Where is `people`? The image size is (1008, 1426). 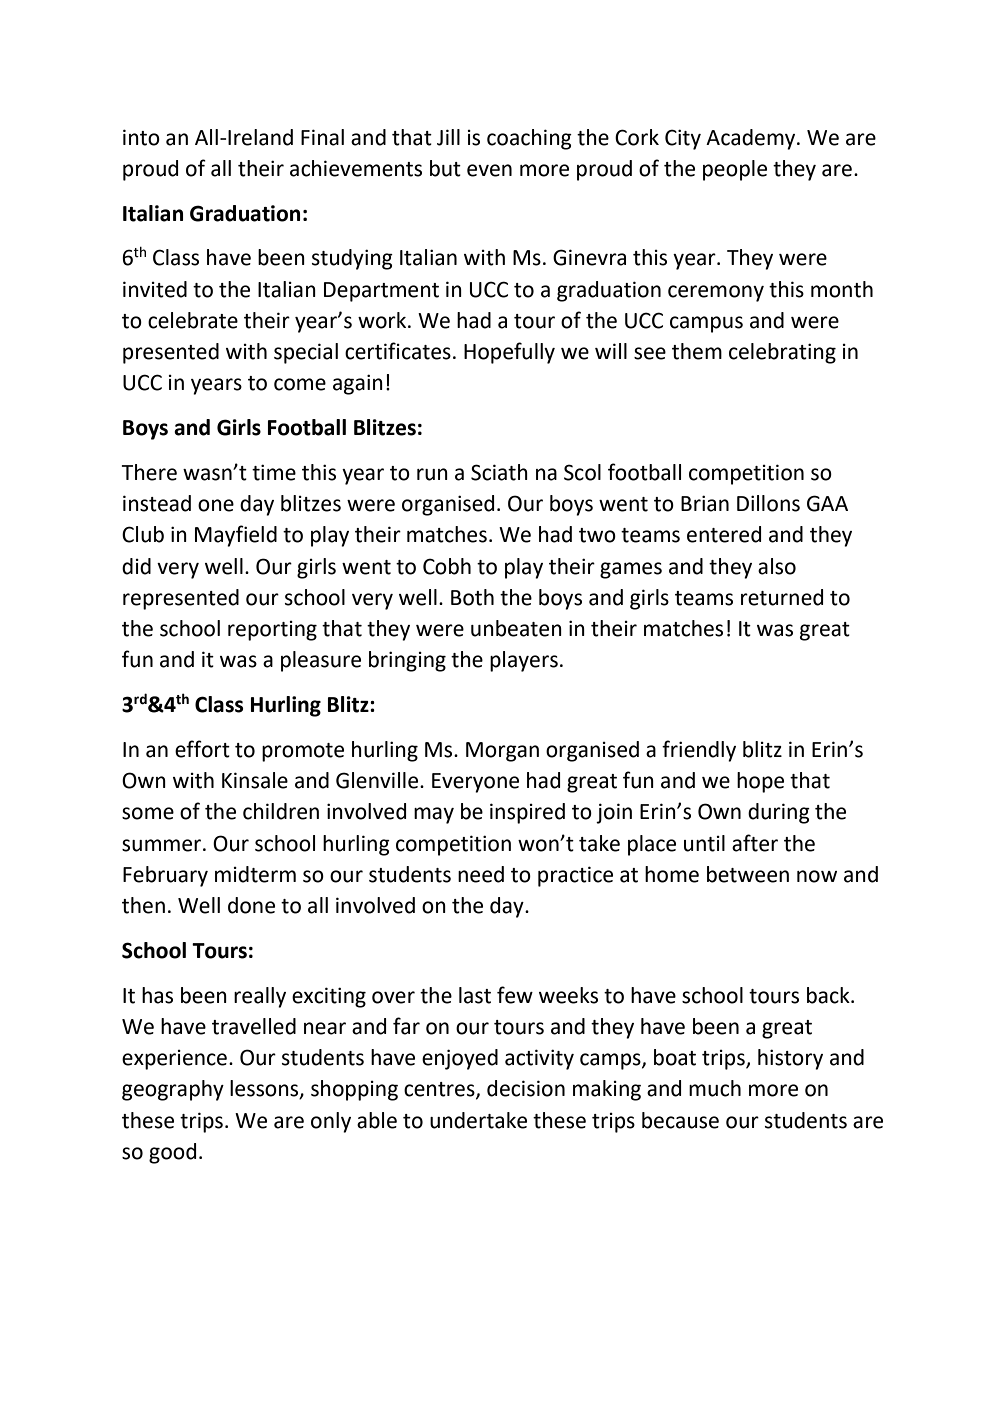 people is located at coordinates (735, 170).
